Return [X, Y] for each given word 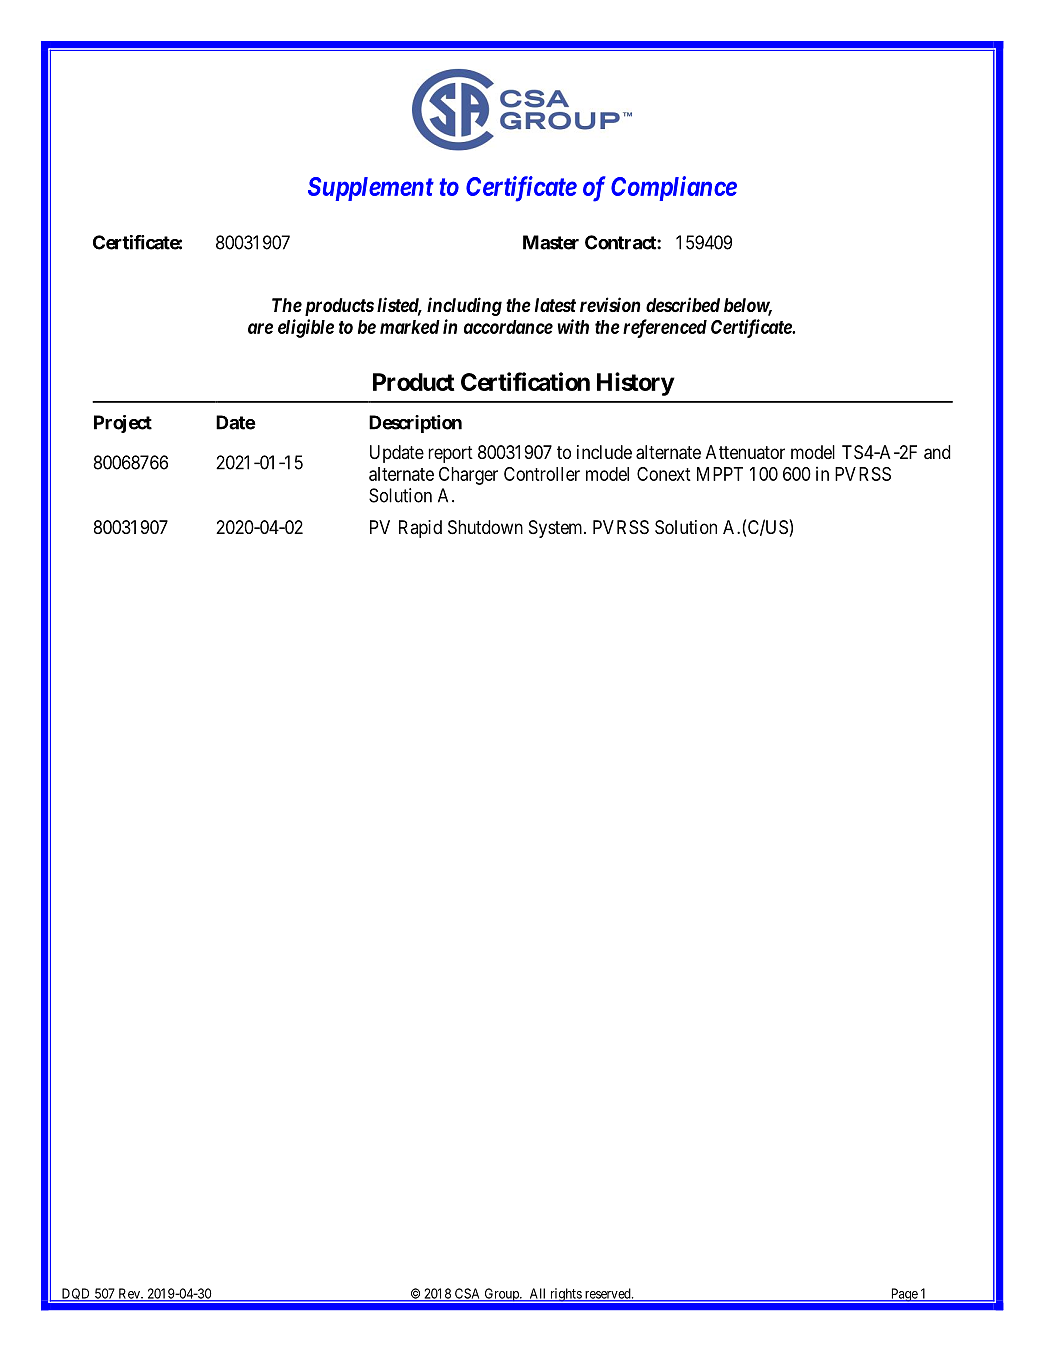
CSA [467, 1294]
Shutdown [485, 527]
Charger [468, 476]
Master [551, 242]
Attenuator [745, 452]
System [557, 529]
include [604, 452]
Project [123, 424]
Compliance [674, 188]
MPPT [720, 474]
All [538, 1294]
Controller [542, 474]
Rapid [420, 529]
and [937, 452]
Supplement [371, 189]
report [450, 454]
